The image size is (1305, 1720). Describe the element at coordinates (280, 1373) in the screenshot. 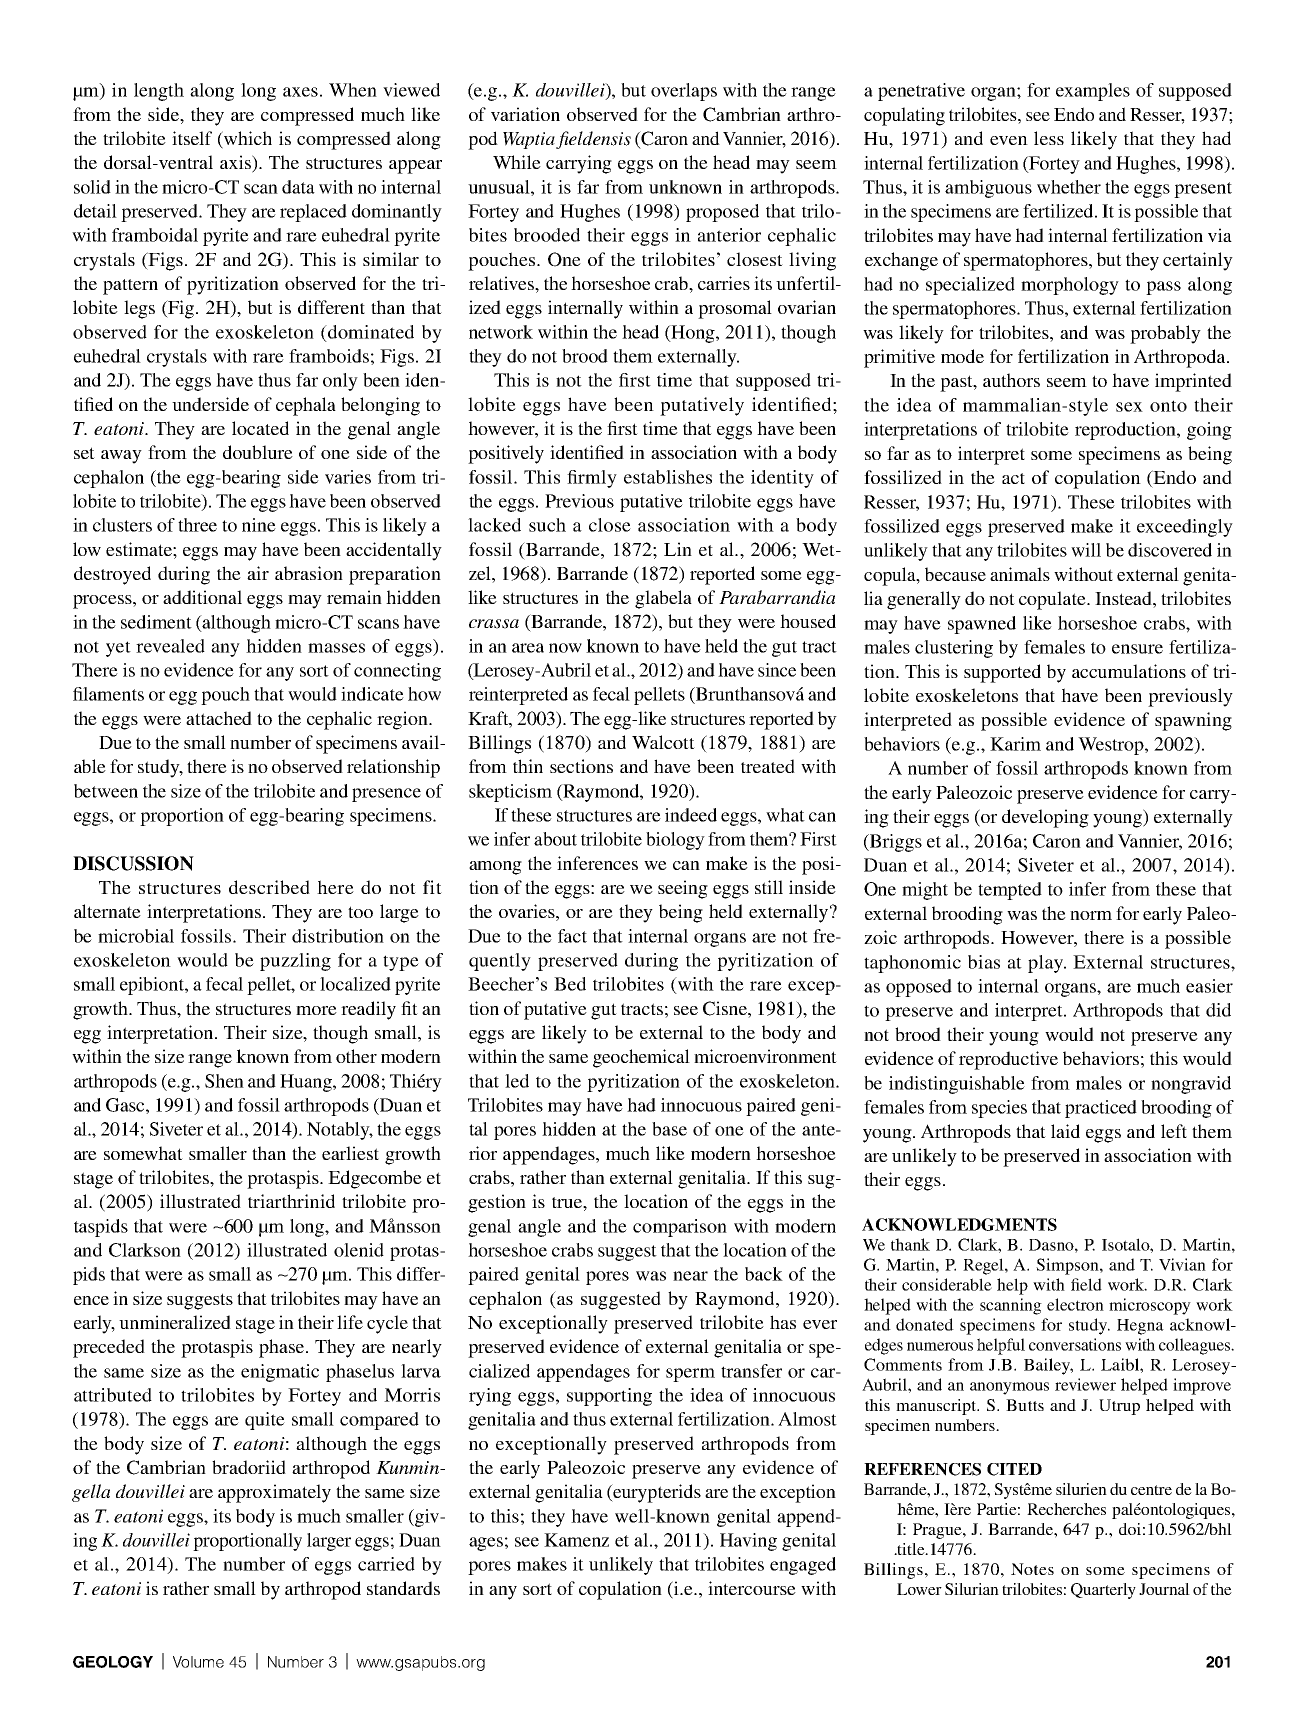

I see `enigmatic` at that location.
